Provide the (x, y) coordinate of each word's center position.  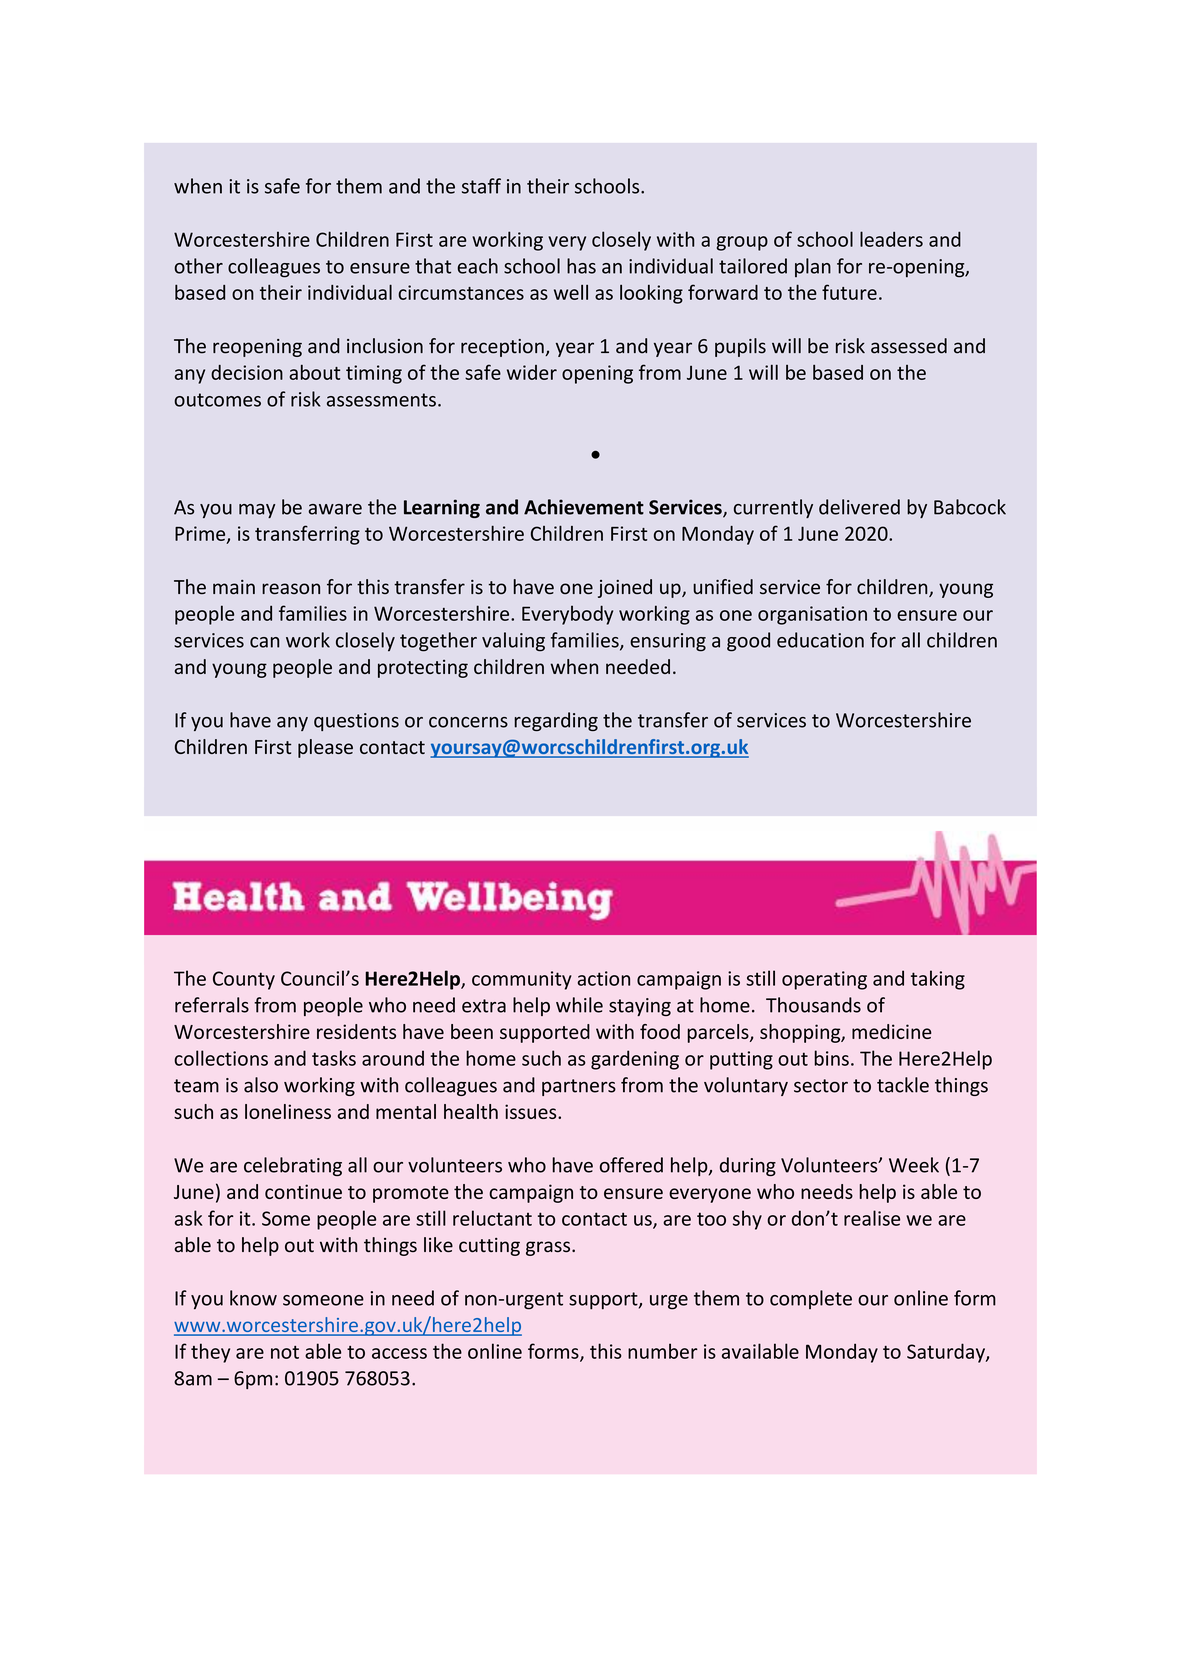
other (198, 266)
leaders (891, 239)
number (663, 1351)
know (253, 1298)
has (581, 266)
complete (811, 1299)
